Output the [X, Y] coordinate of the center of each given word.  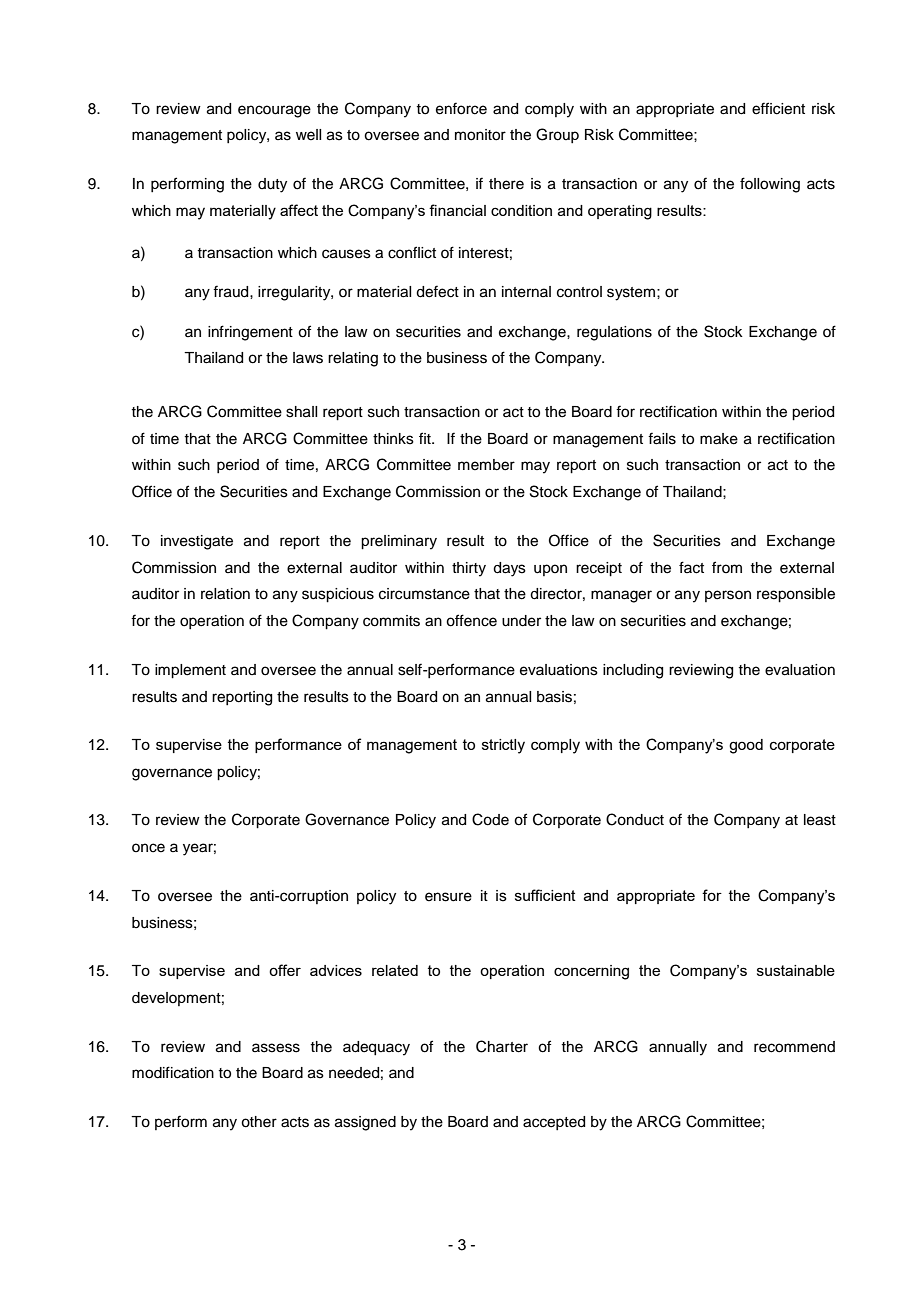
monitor [480, 135]
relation [225, 594]
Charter [502, 1046]
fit [426, 438]
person [728, 596]
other [259, 1122]
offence [471, 620]
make [719, 439]
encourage [274, 111]
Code [490, 819]
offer [285, 970]
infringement [250, 333]
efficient [778, 108]
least [820, 820]
